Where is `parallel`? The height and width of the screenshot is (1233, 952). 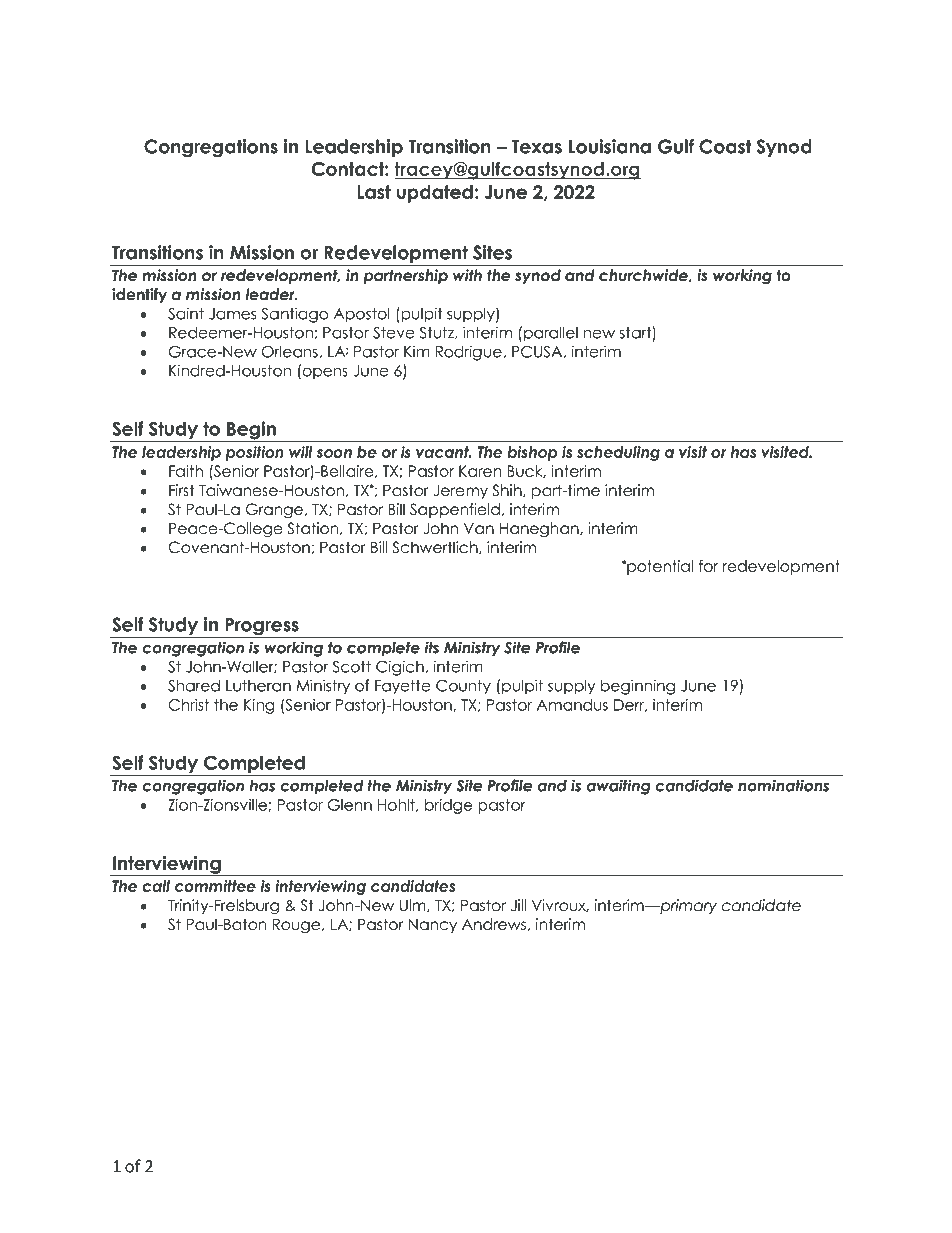
parallel is located at coordinates (551, 334).
